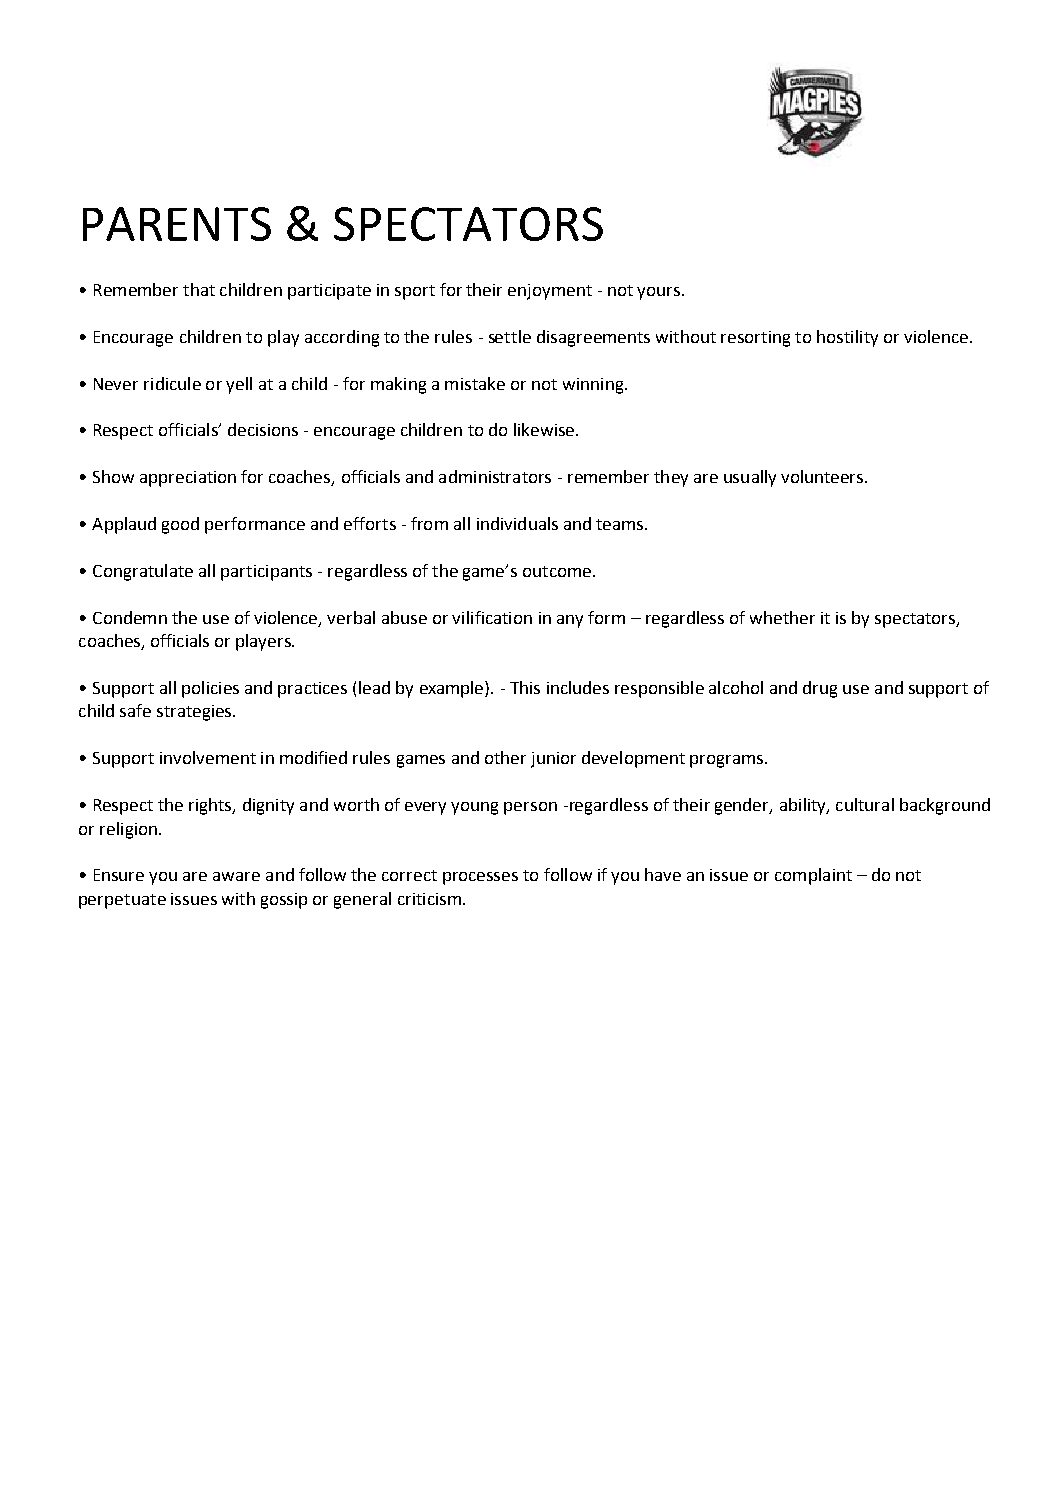 The width and height of the image is (1037, 1511). Describe the element at coordinates (236, 876) in the image. I see `aware` at that location.
